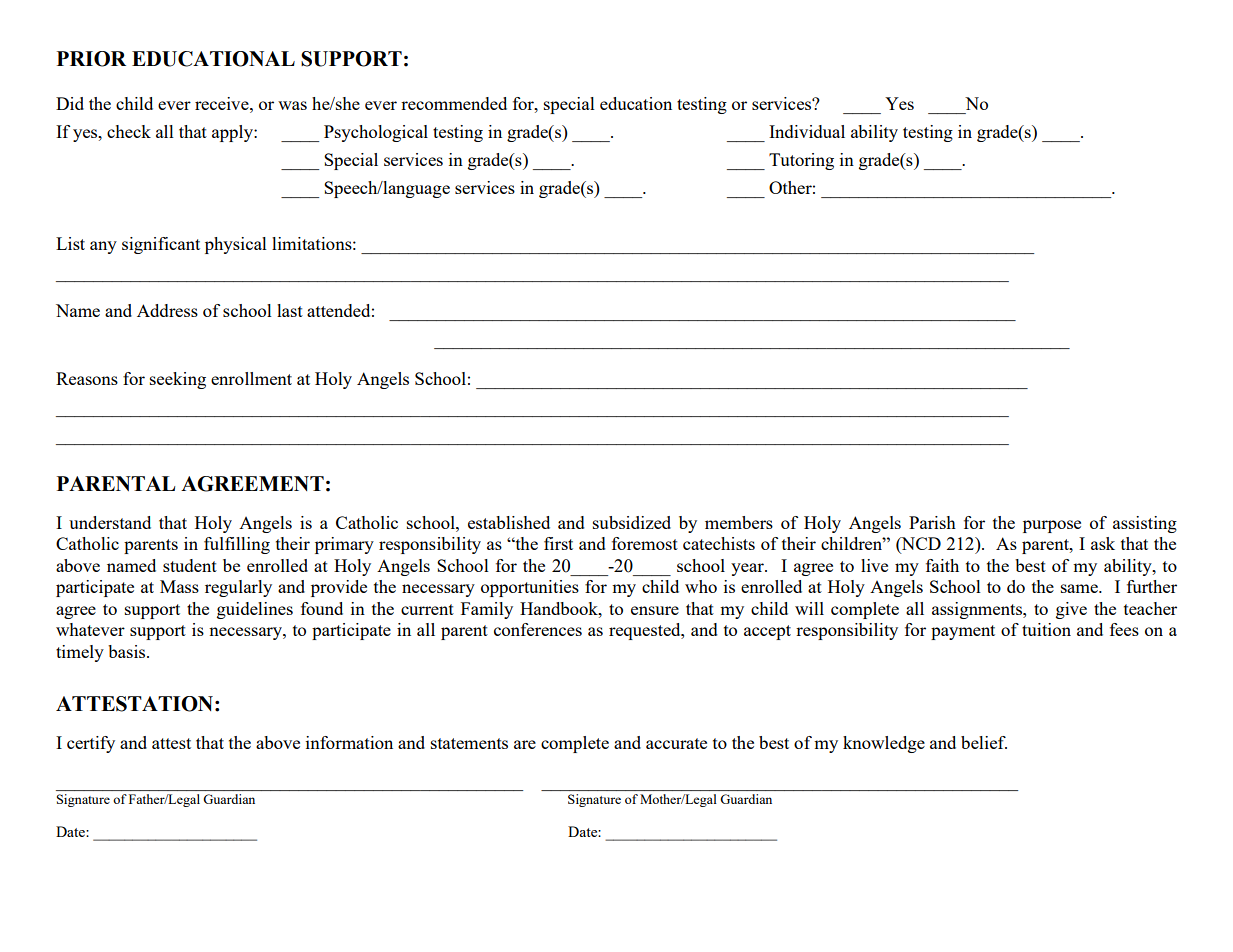 This image has width=1233, height=952. Describe the element at coordinates (251, 378) in the image. I see `enrollment` at that location.
